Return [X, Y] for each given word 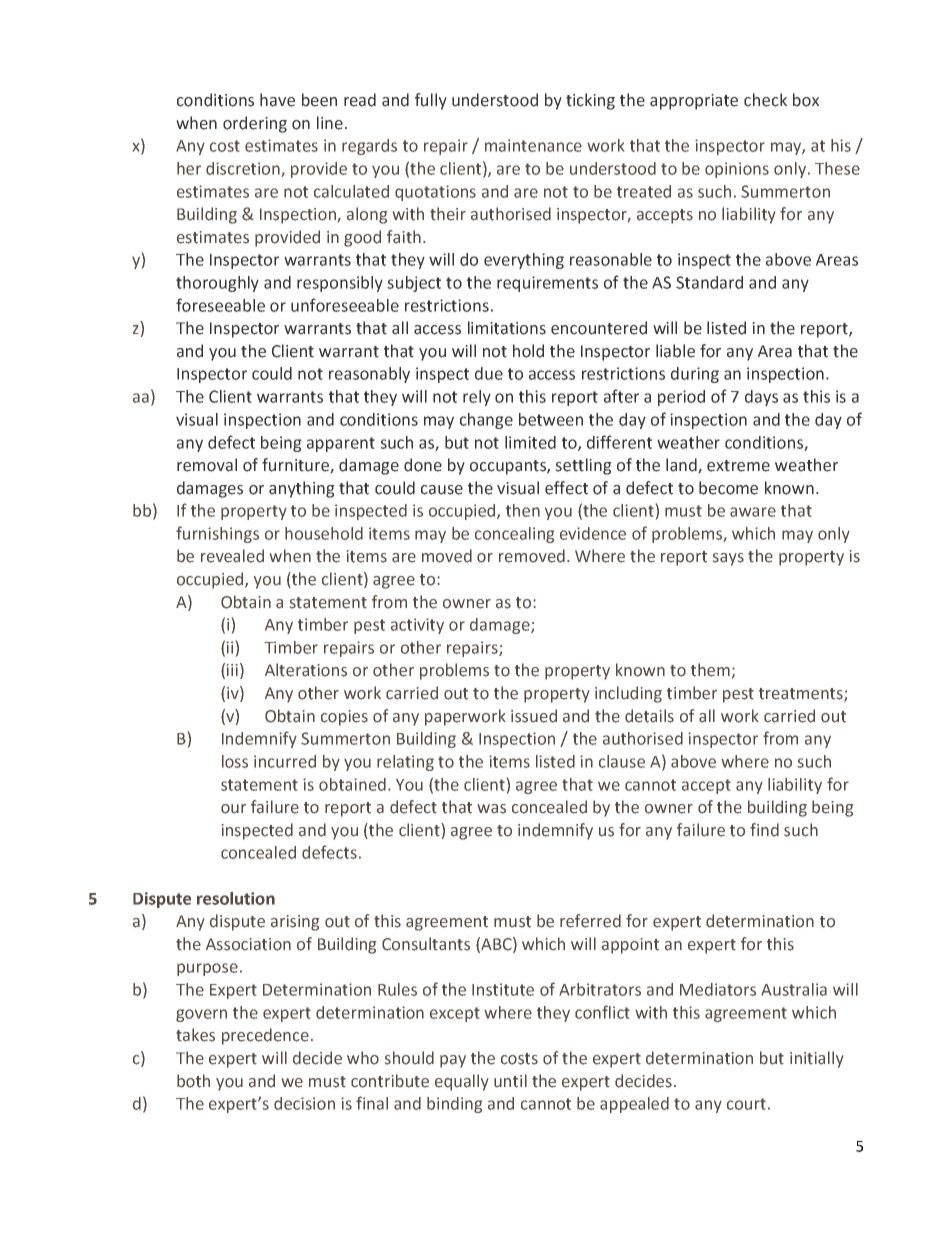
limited [530, 442]
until [510, 1081]
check [765, 100]
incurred [285, 761]
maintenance [533, 145]
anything [302, 489]
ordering [255, 124]
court [746, 1104]
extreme [738, 466]
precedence [265, 1036]
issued [534, 716]
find [764, 830]
